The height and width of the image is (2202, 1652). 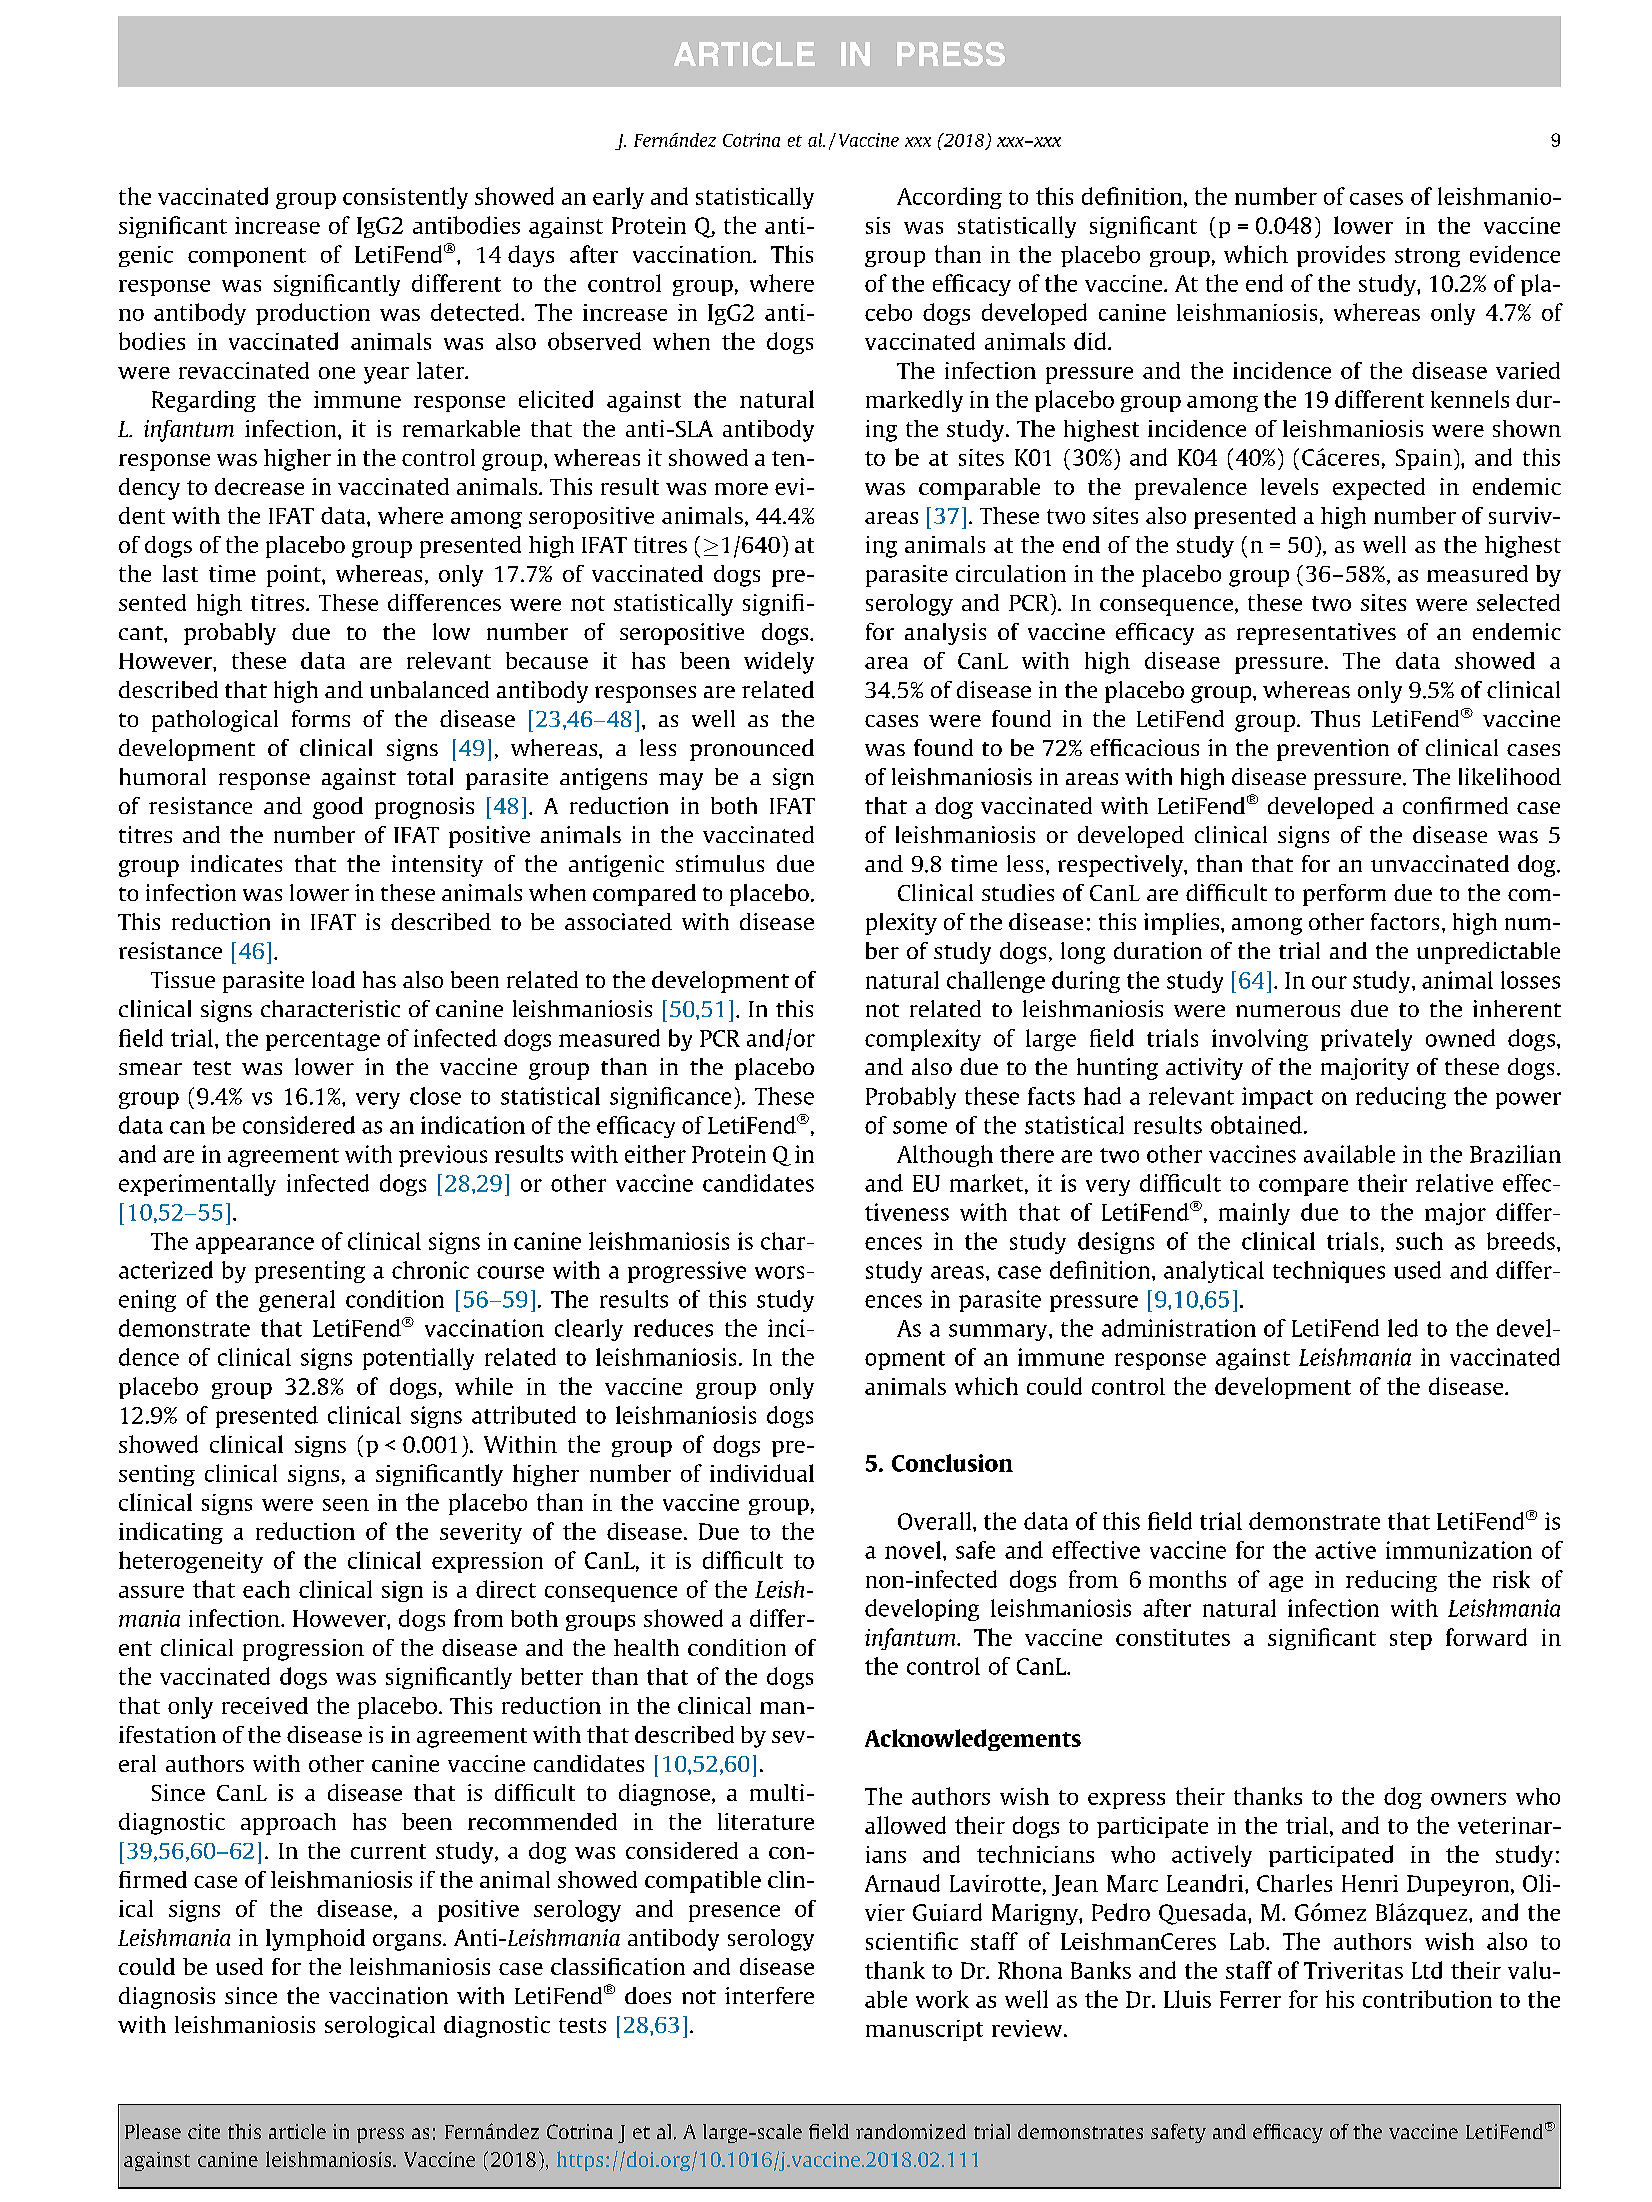 What do you see at coordinates (1344, 895) in the image?
I see `perform` at bounding box center [1344, 895].
